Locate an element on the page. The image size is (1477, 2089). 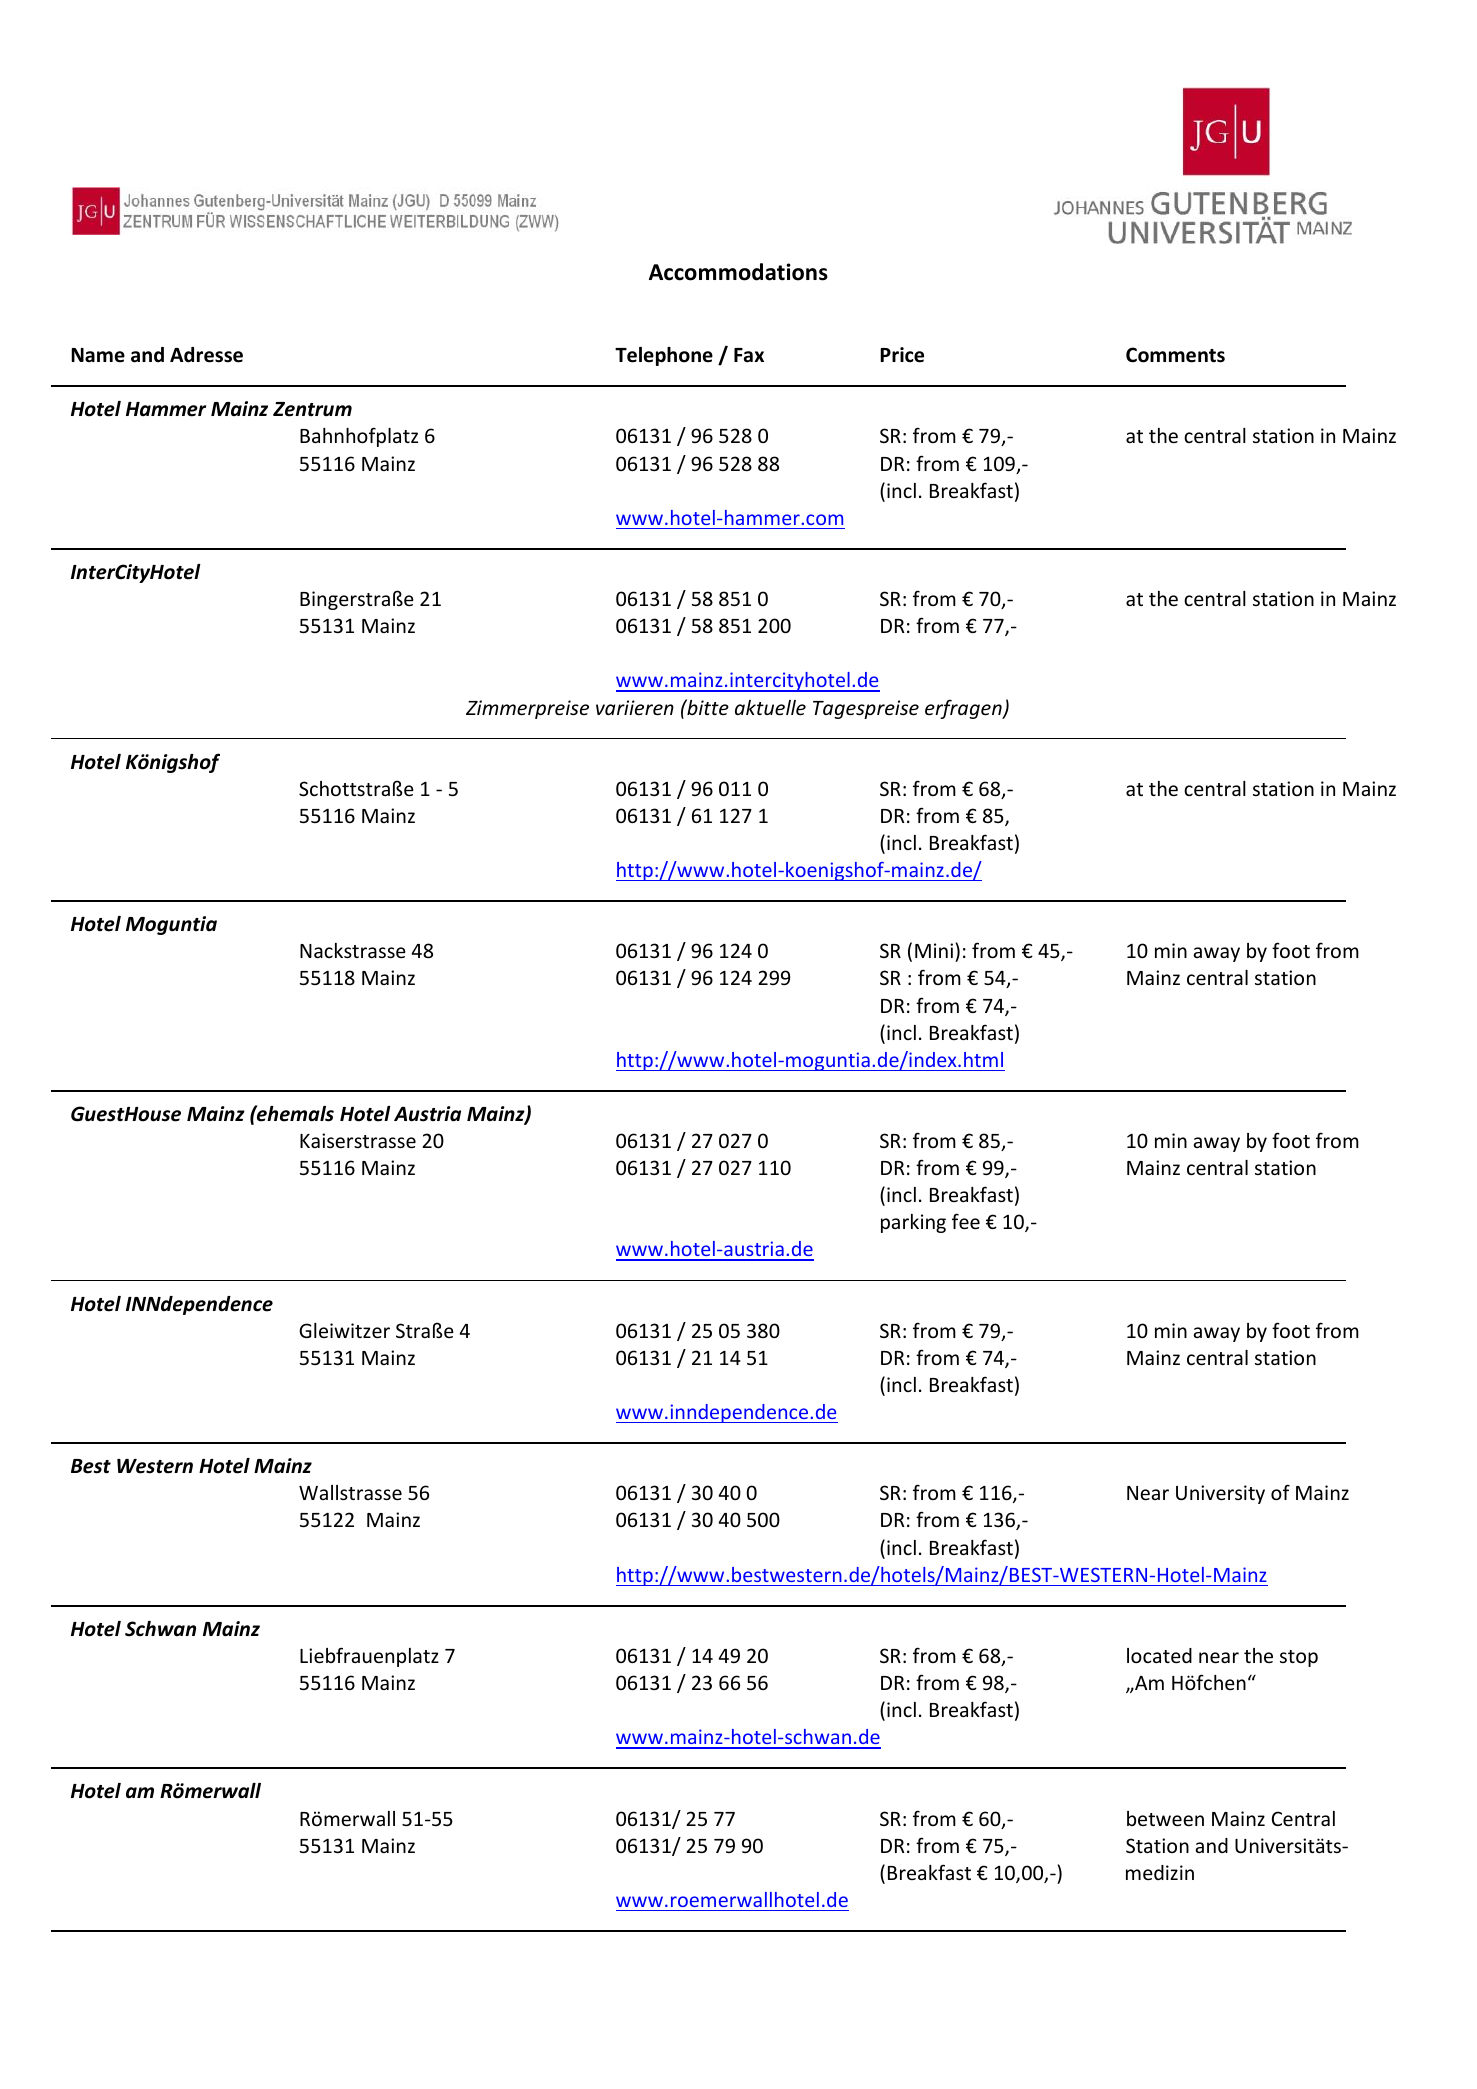
Comments is located at coordinates (1175, 355).
